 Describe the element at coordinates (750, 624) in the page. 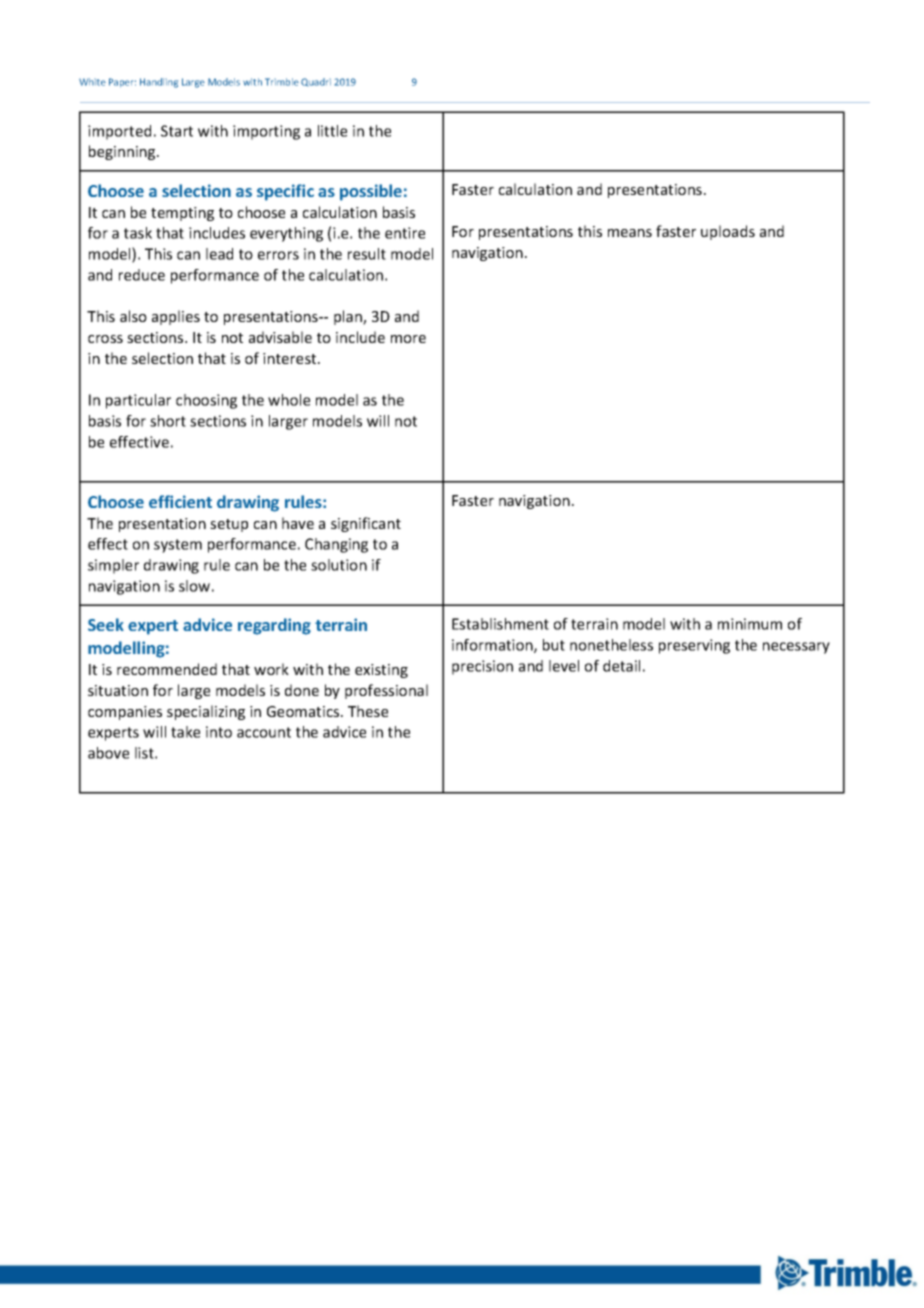

I see `minimum` at that location.
